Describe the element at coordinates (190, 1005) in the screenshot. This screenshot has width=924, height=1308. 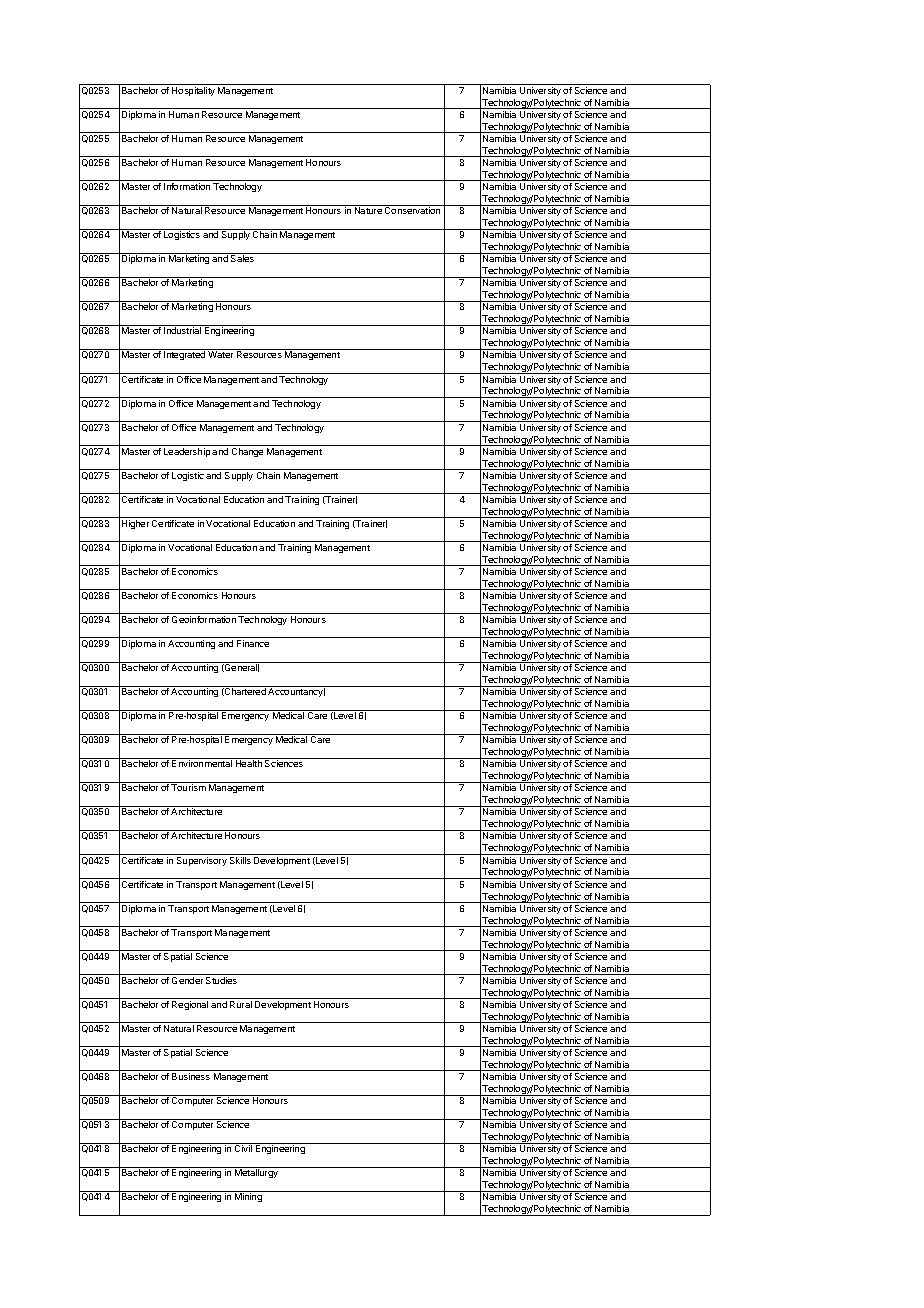
I see `Regional` at that location.
